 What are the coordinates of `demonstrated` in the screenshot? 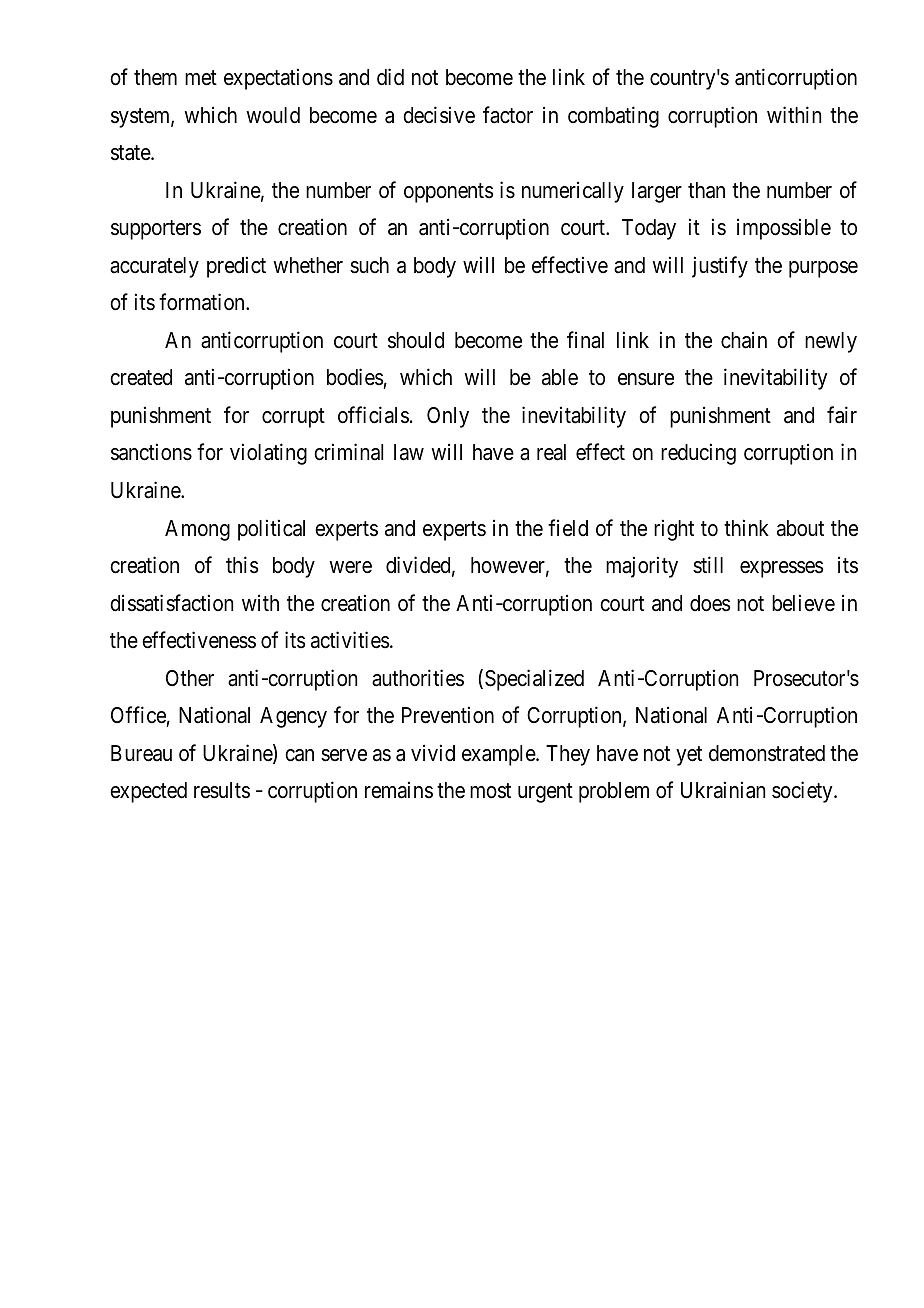 It's located at (767, 753).
